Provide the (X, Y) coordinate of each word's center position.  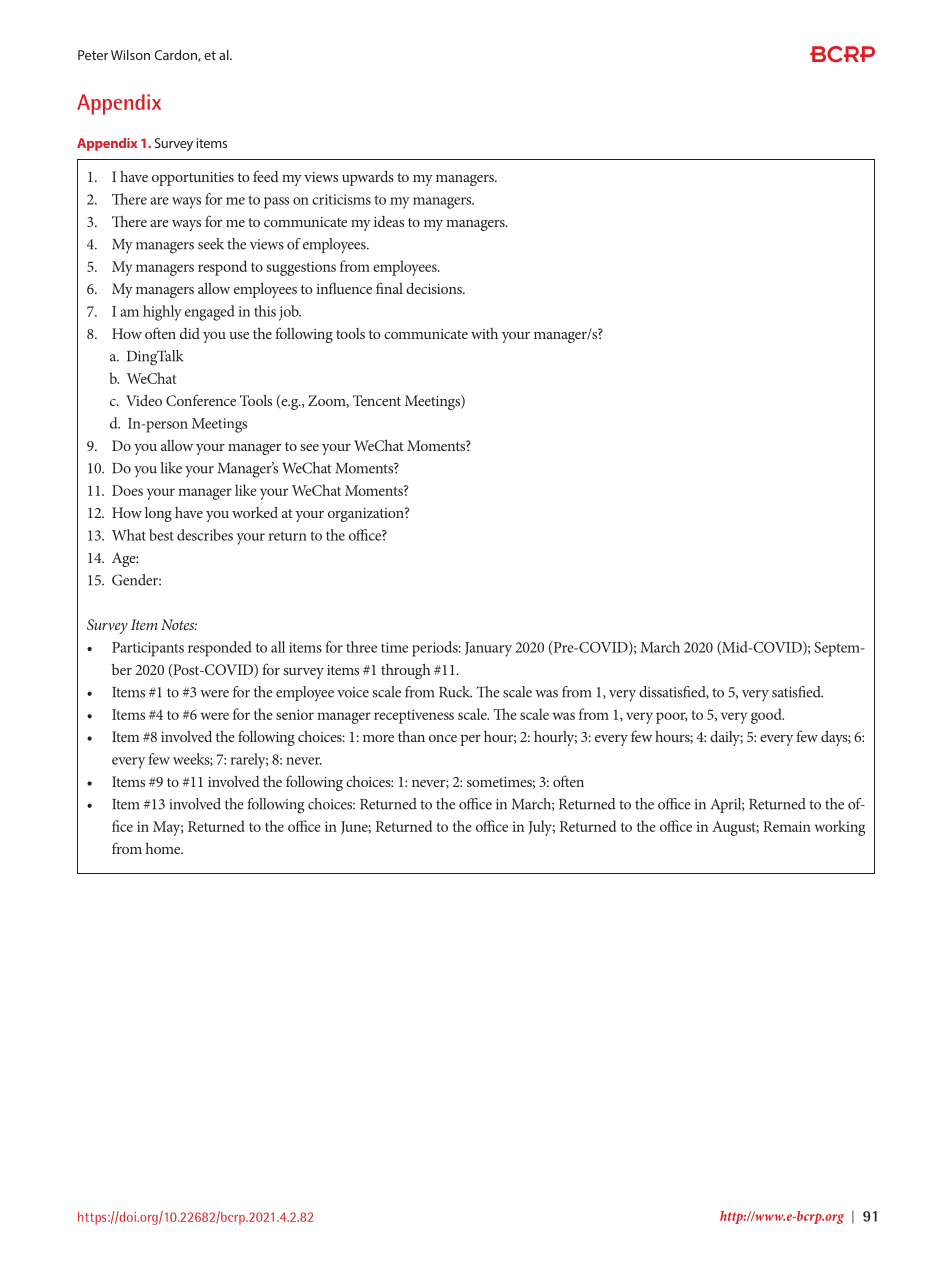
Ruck (455, 692)
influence (344, 288)
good (767, 716)
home (164, 848)
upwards (368, 178)
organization (367, 515)
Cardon (177, 55)
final (389, 288)
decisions (435, 288)
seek (211, 244)
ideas (389, 221)
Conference (201, 400)
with (484, 333)
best (161, 535)
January (488, 649)
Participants (148, 649)
